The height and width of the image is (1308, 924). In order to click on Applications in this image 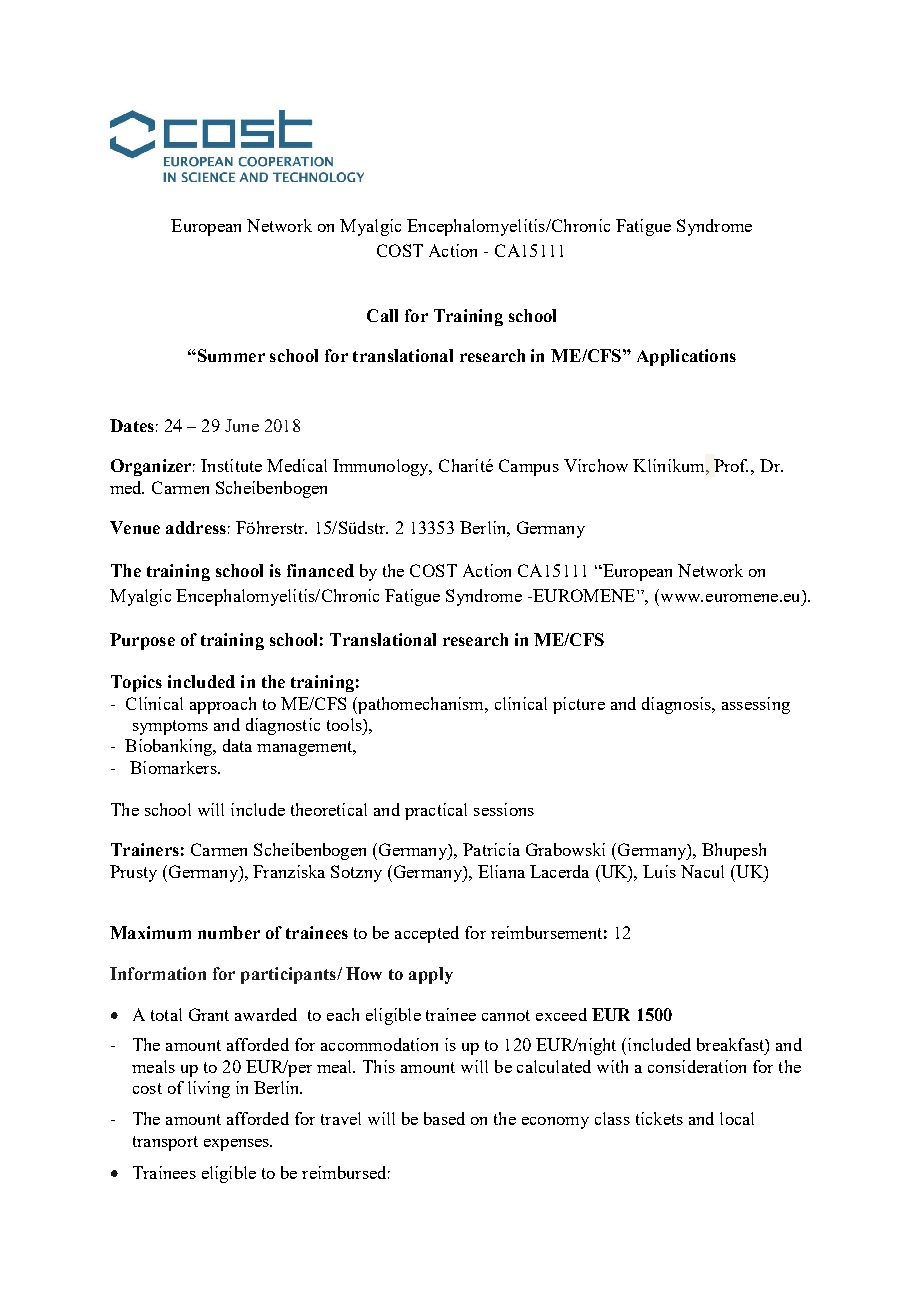, I will do `click(686, 357)`.
